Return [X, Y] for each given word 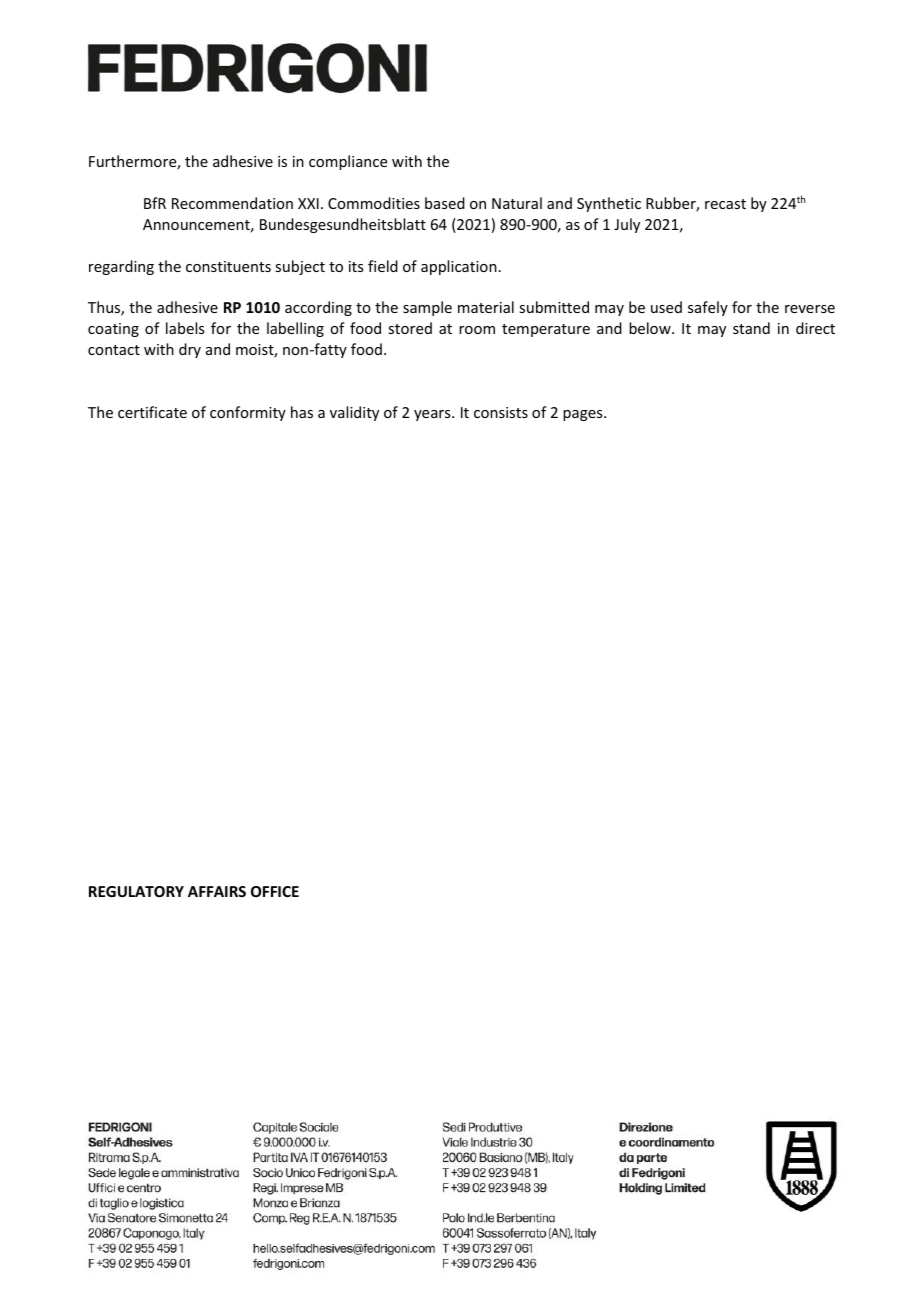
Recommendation [232, 203]
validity [354, 413]
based [445, 203]
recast [725, 204]
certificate [152, 412]
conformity [248, 413]
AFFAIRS [217, 891]
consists [501, 412]
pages [584, 415]
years [433, 415]
